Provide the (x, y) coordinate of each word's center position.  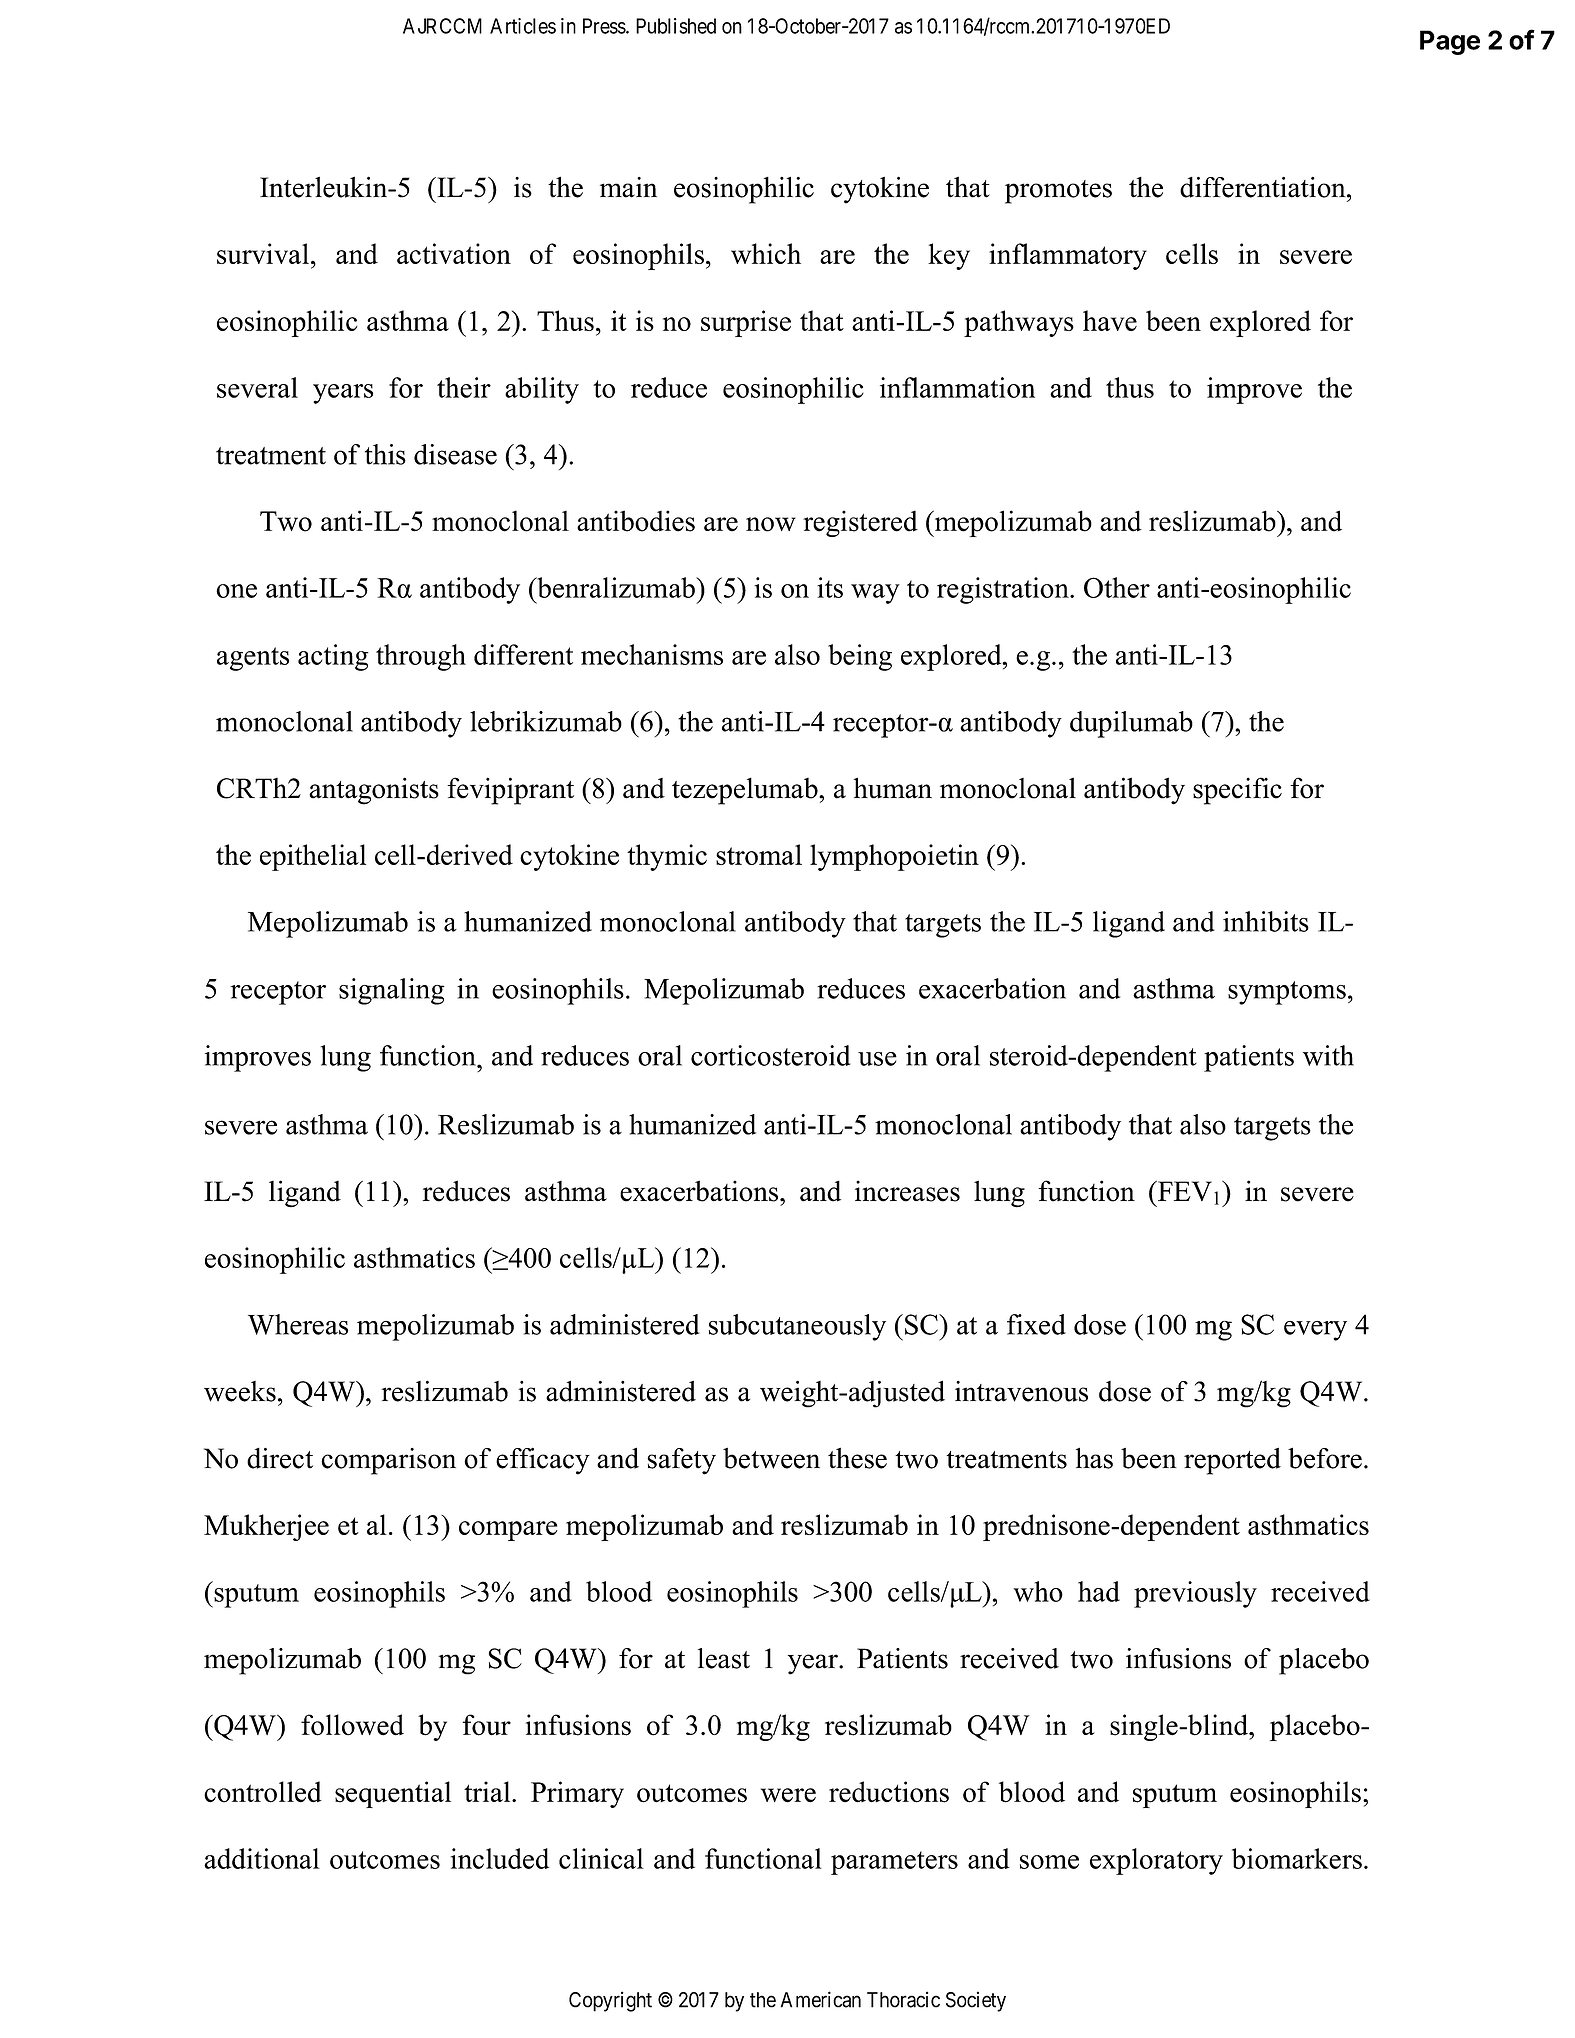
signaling (392, 991)
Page (1450, 42)
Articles (523, 26)
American (821, 1999)
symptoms (1287, 993)
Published (676, 26)
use (877, 1059)
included (500, 1858)
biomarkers (1297, 1858)
